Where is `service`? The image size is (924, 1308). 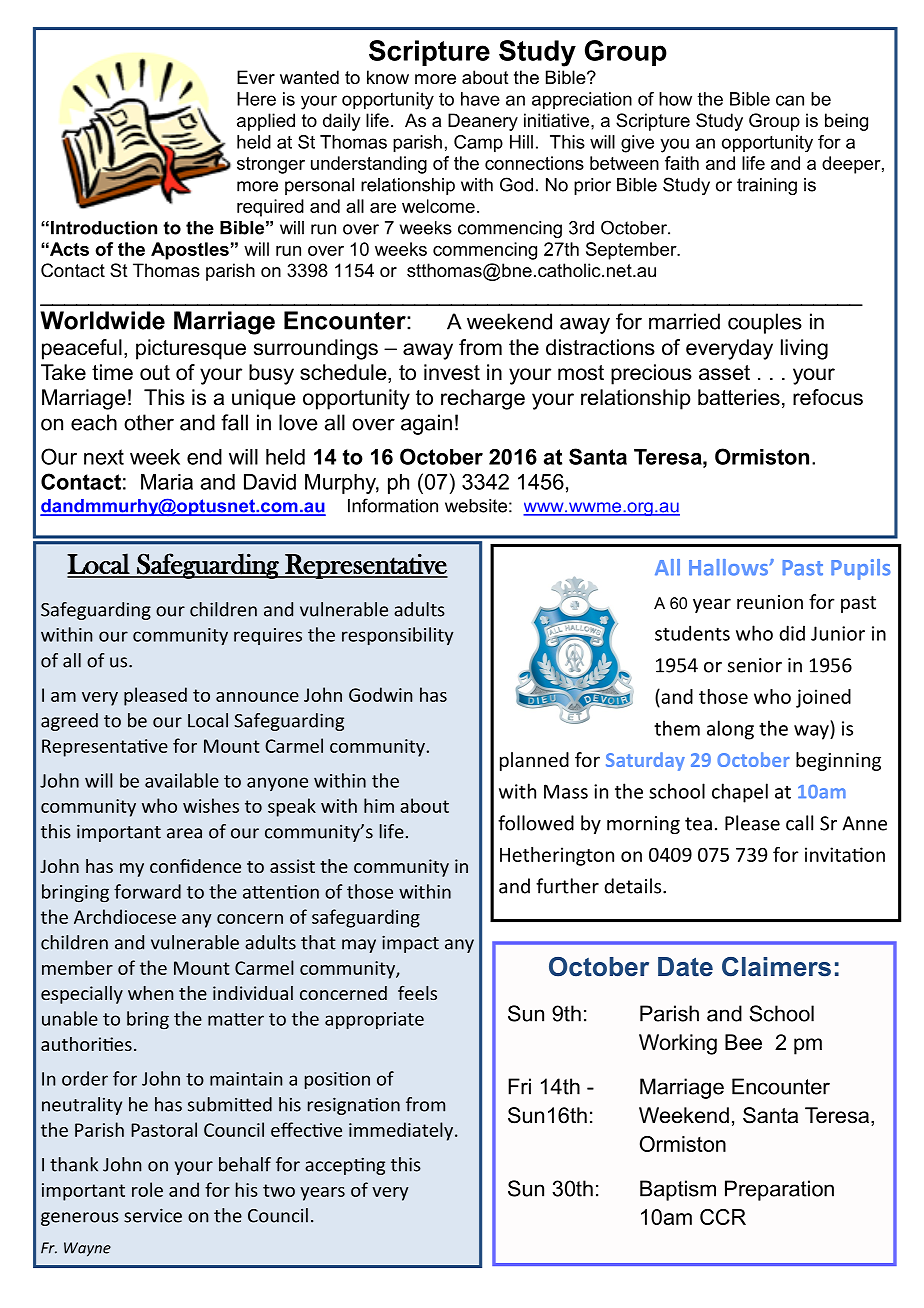 service is located at coordinates (153, 1215).
